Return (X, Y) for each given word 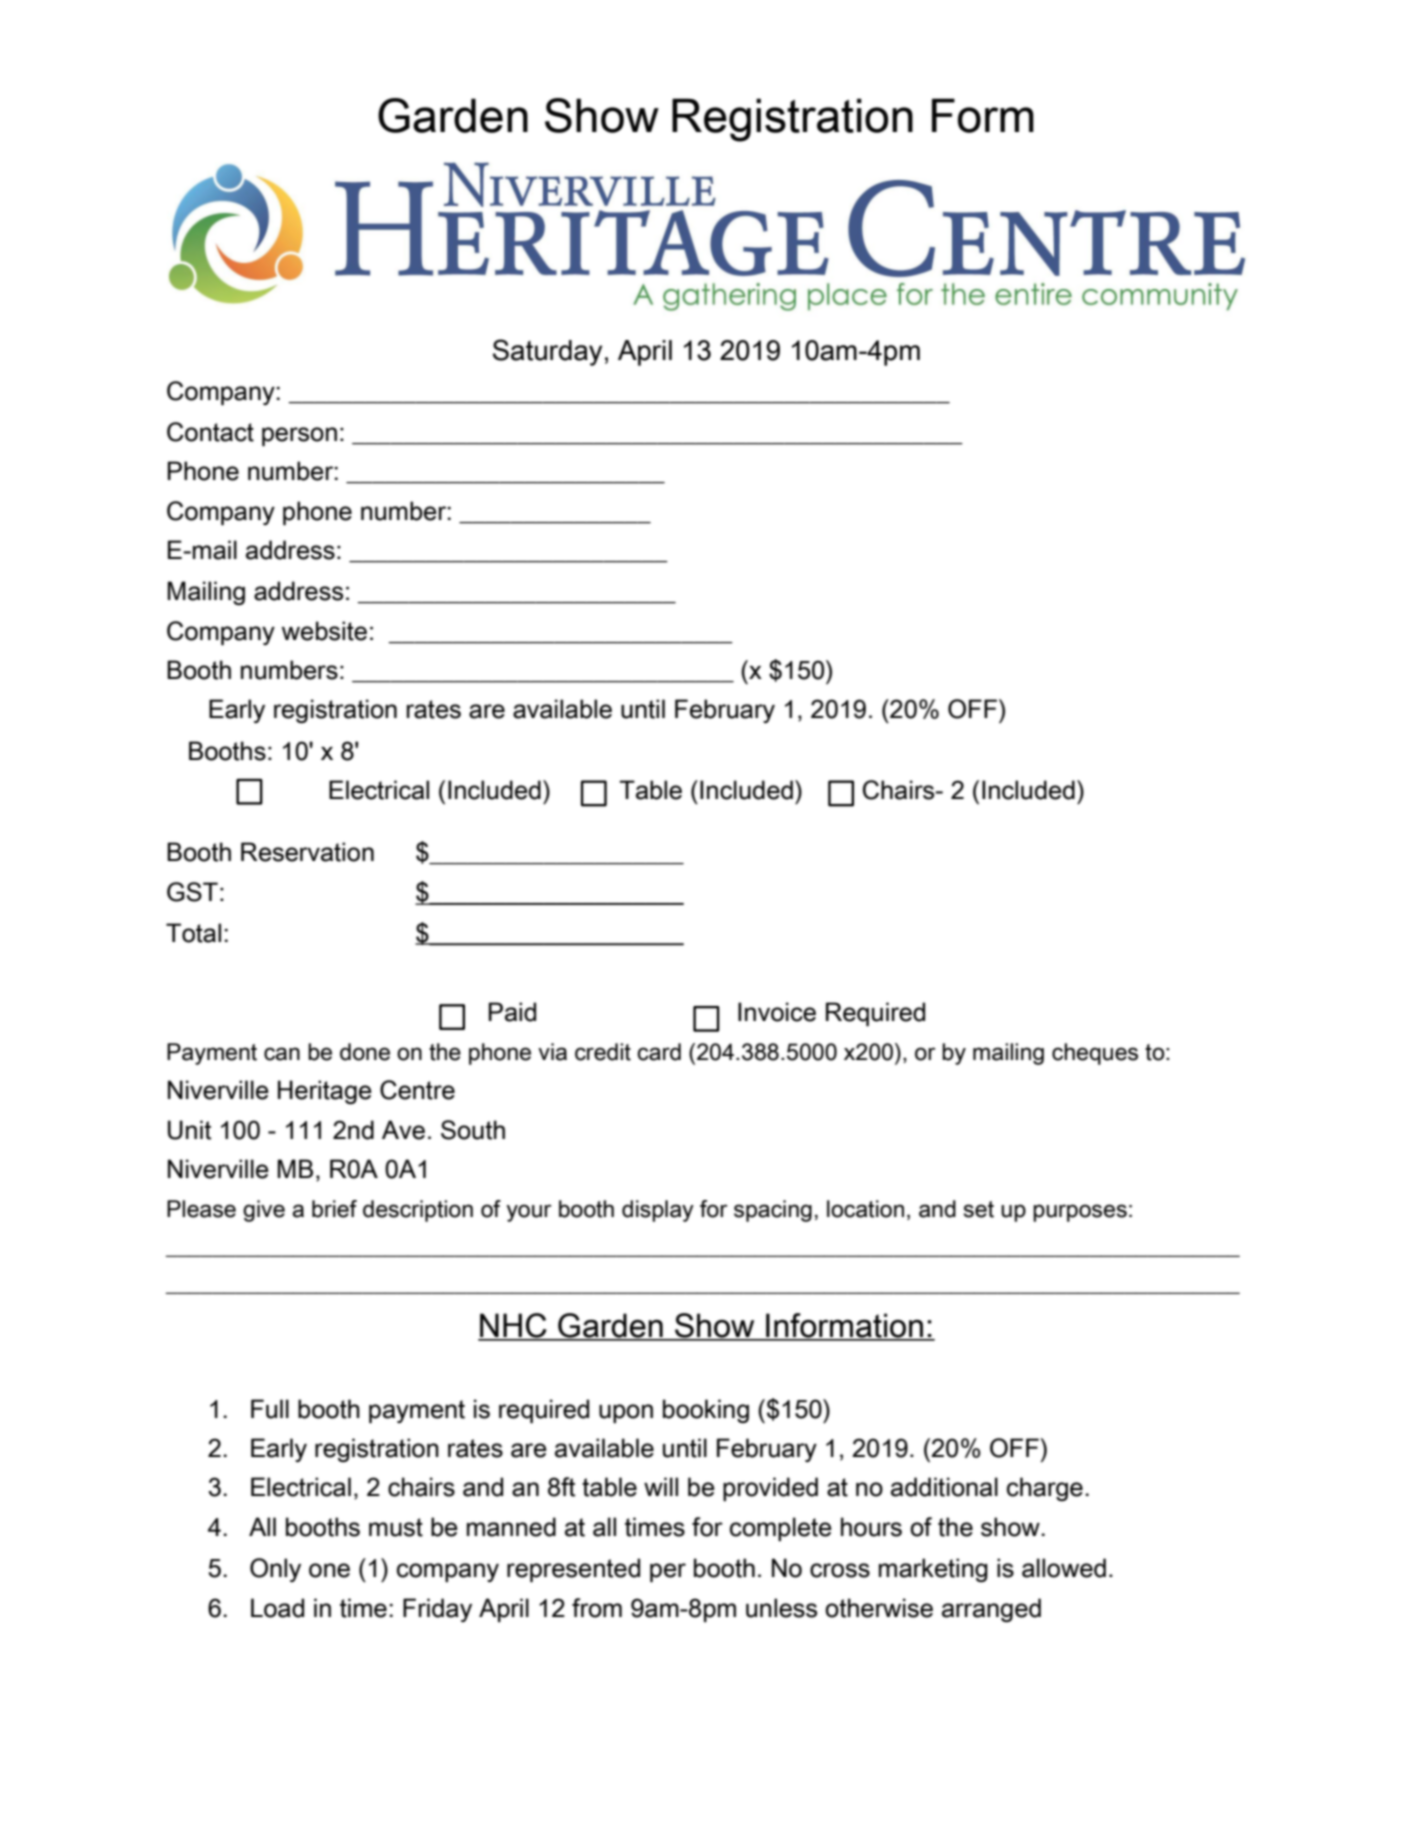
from (597, 1608)
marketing (933, 1570)
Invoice (777, 1012)
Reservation (307, 852)
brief (334, 1209)
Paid (512, 1012)
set (978, 1209)
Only (275, 1570)
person (299, 436)
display (658, 1211)
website (324, 631)
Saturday (547, 352)
